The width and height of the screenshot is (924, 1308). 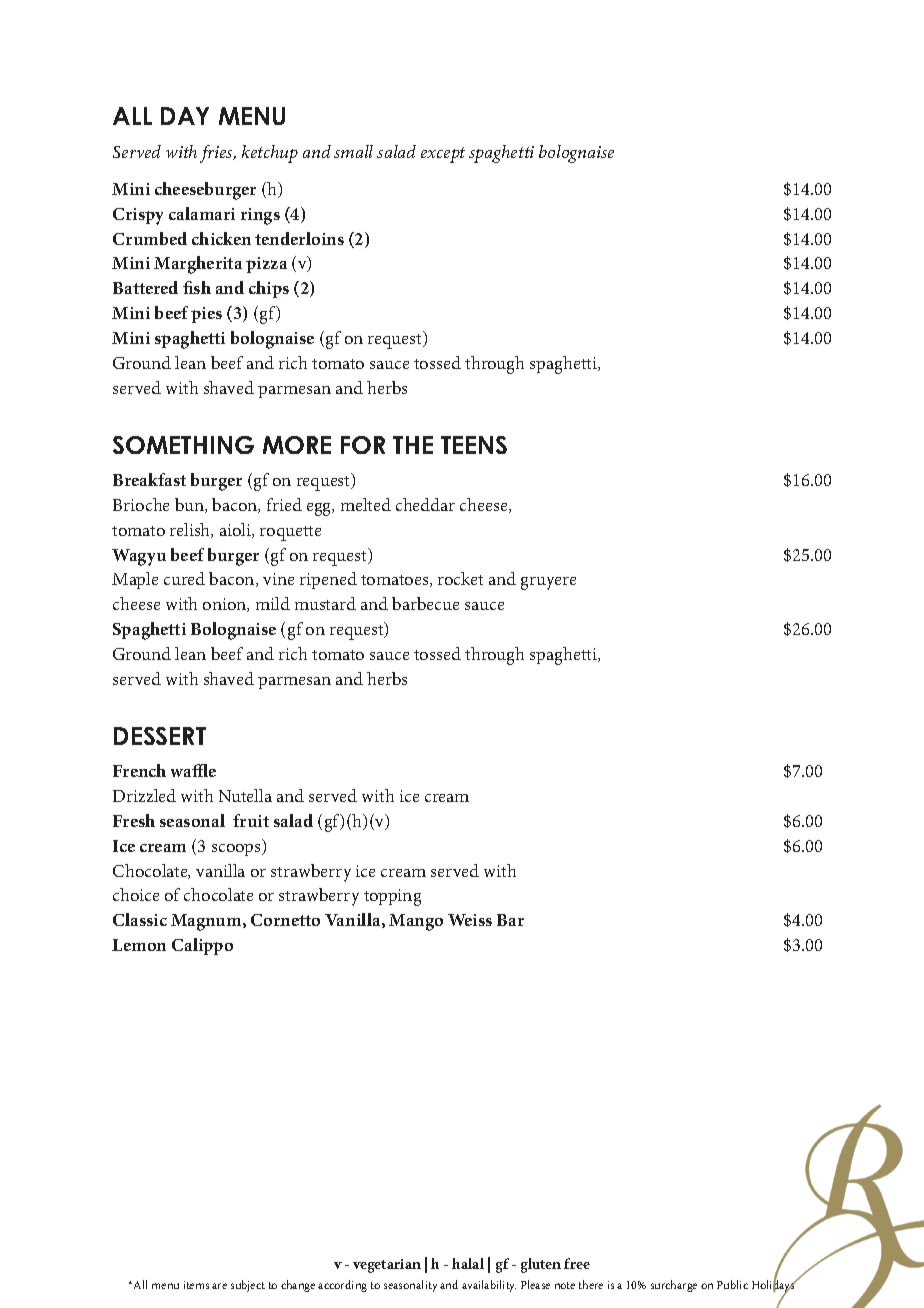 What do you see at coordinates (207, 922) in the screenshot?
I see `Magnum` at bounding box center [207, 922].
